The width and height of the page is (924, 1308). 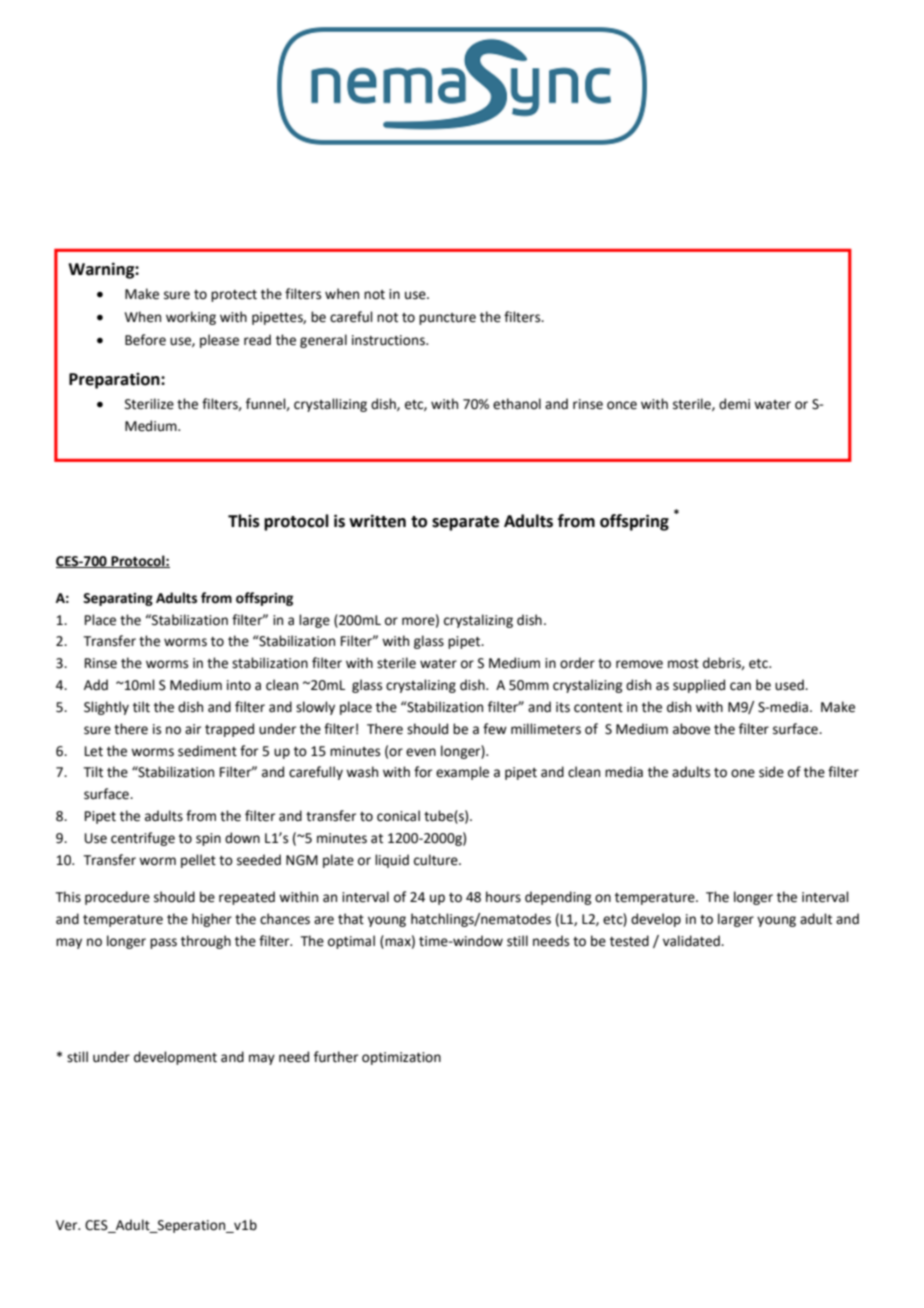 What do you see at coordinates (734, 404) in the page?
I see `demi` at bounding box center [734, 404].
